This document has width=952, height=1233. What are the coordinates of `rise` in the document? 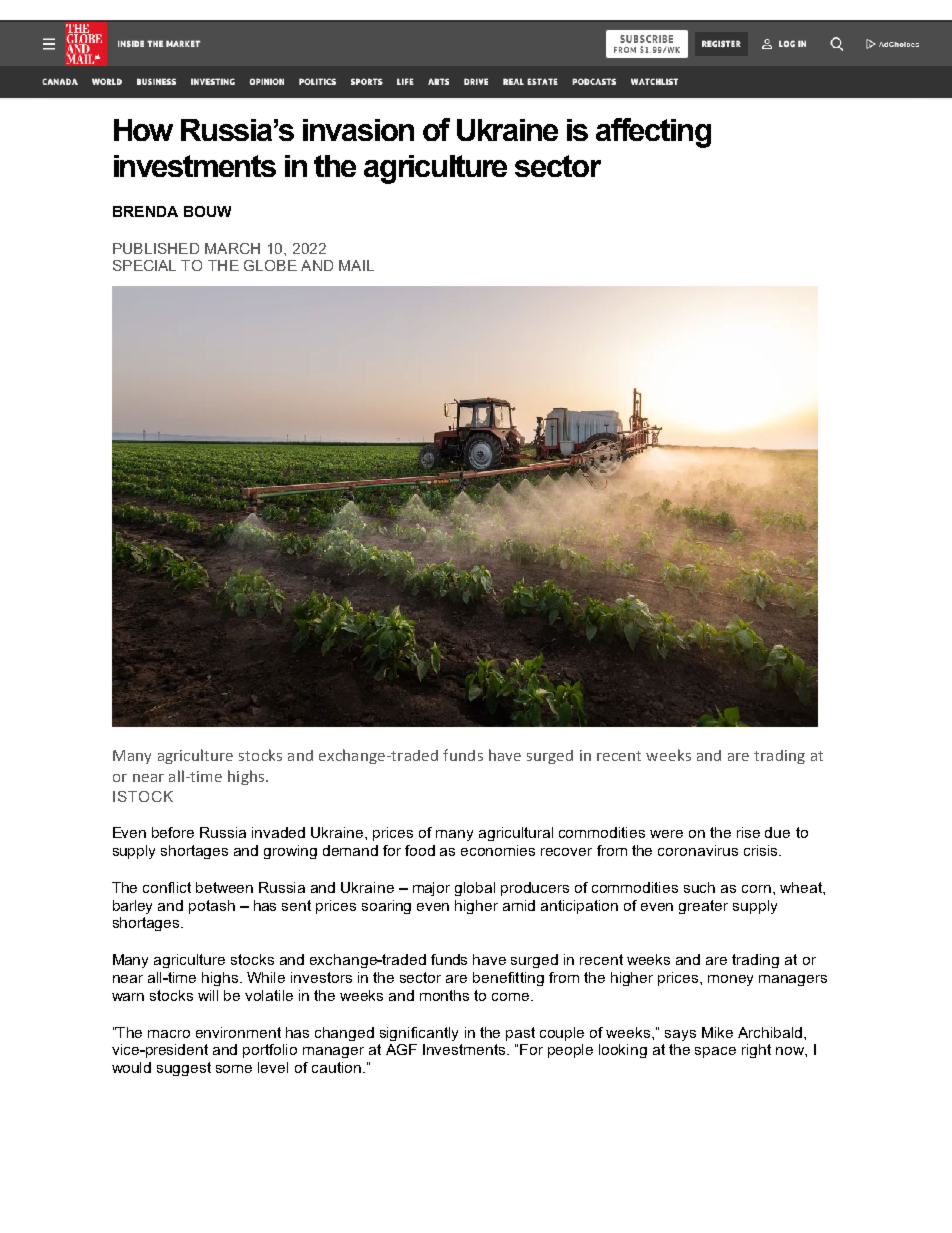 It's located at (748, 832).
